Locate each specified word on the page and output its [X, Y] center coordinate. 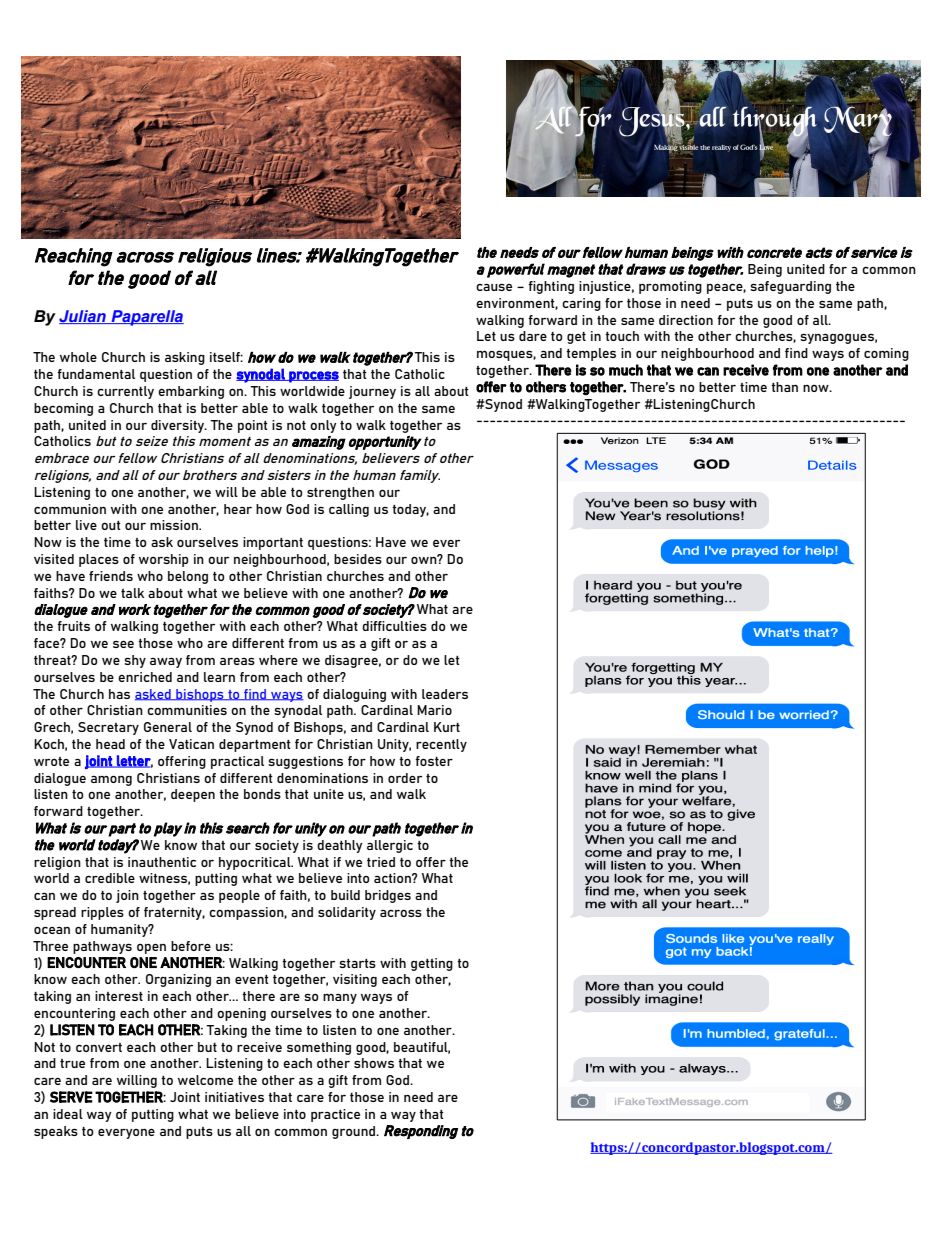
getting [432, 964]
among [111, 781]
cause [494, 287]
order [405, 778]
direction [686, 320]
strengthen [340, 493]
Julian [83, 317]
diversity [179, 426]
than [784, 387]
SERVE [71, 1097]
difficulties [394, 626]
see [123, 644]
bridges [388, 896]
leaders [445, 694]
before [191, 946]
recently [441, 745]
